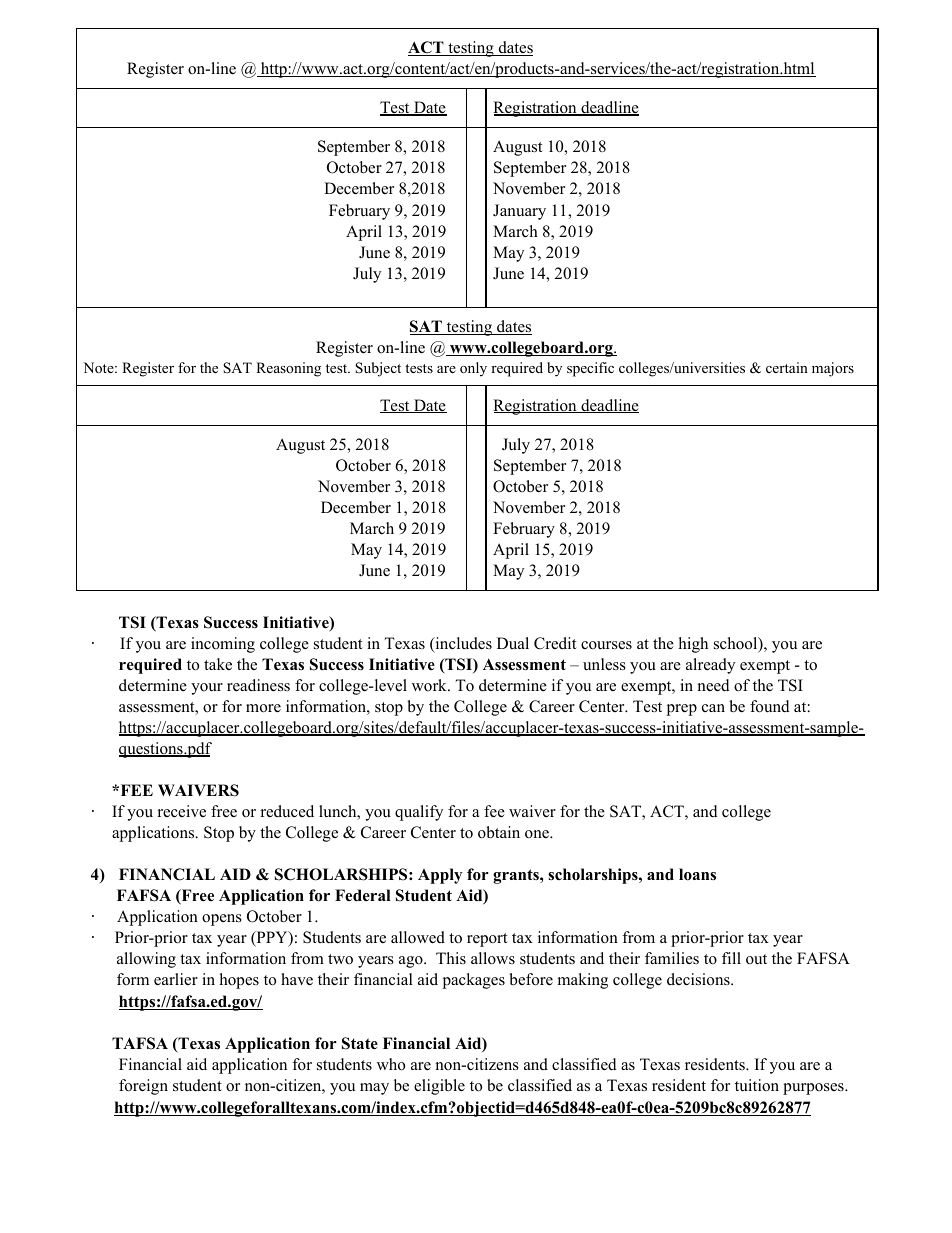 Image resolution: width=952 pixels, height=1233 pixels. What do you see at coordinates (182, 811) in the page?
I see `receive` at bounding box center [182, 811].
